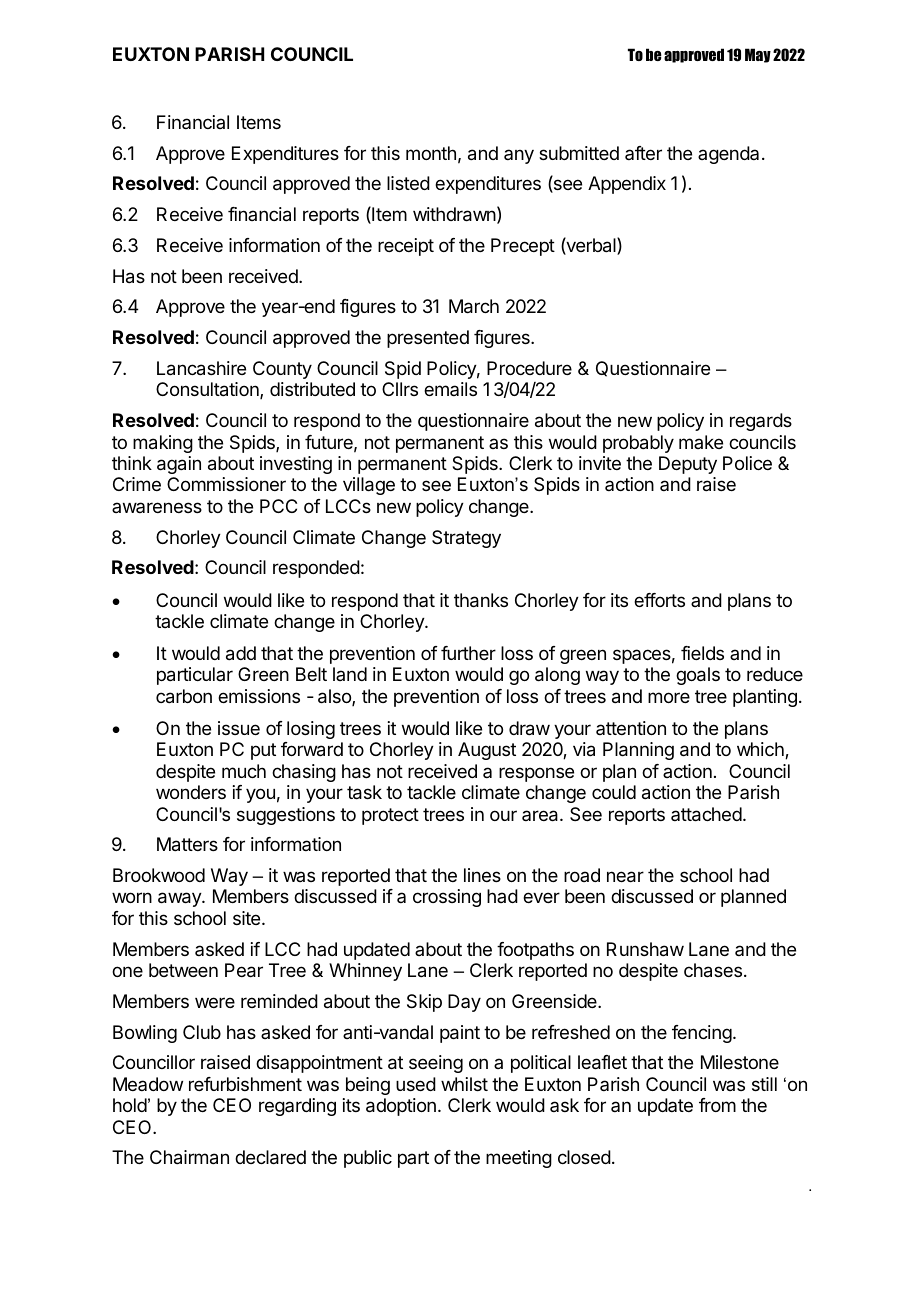  I want to click on May, so click(758, 55).
